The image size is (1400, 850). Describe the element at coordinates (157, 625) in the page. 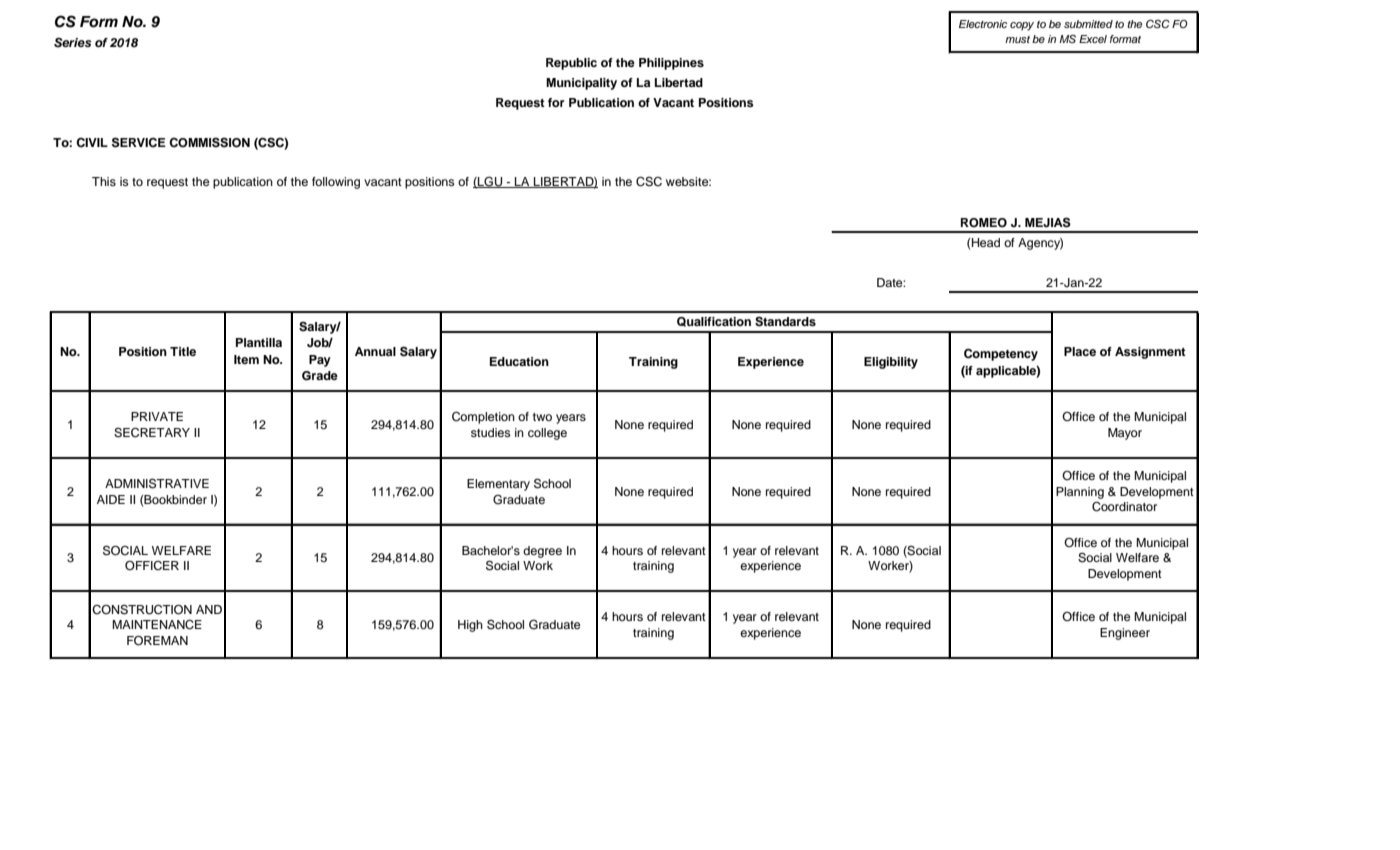

I see `MAINTENANCE` at that location.
